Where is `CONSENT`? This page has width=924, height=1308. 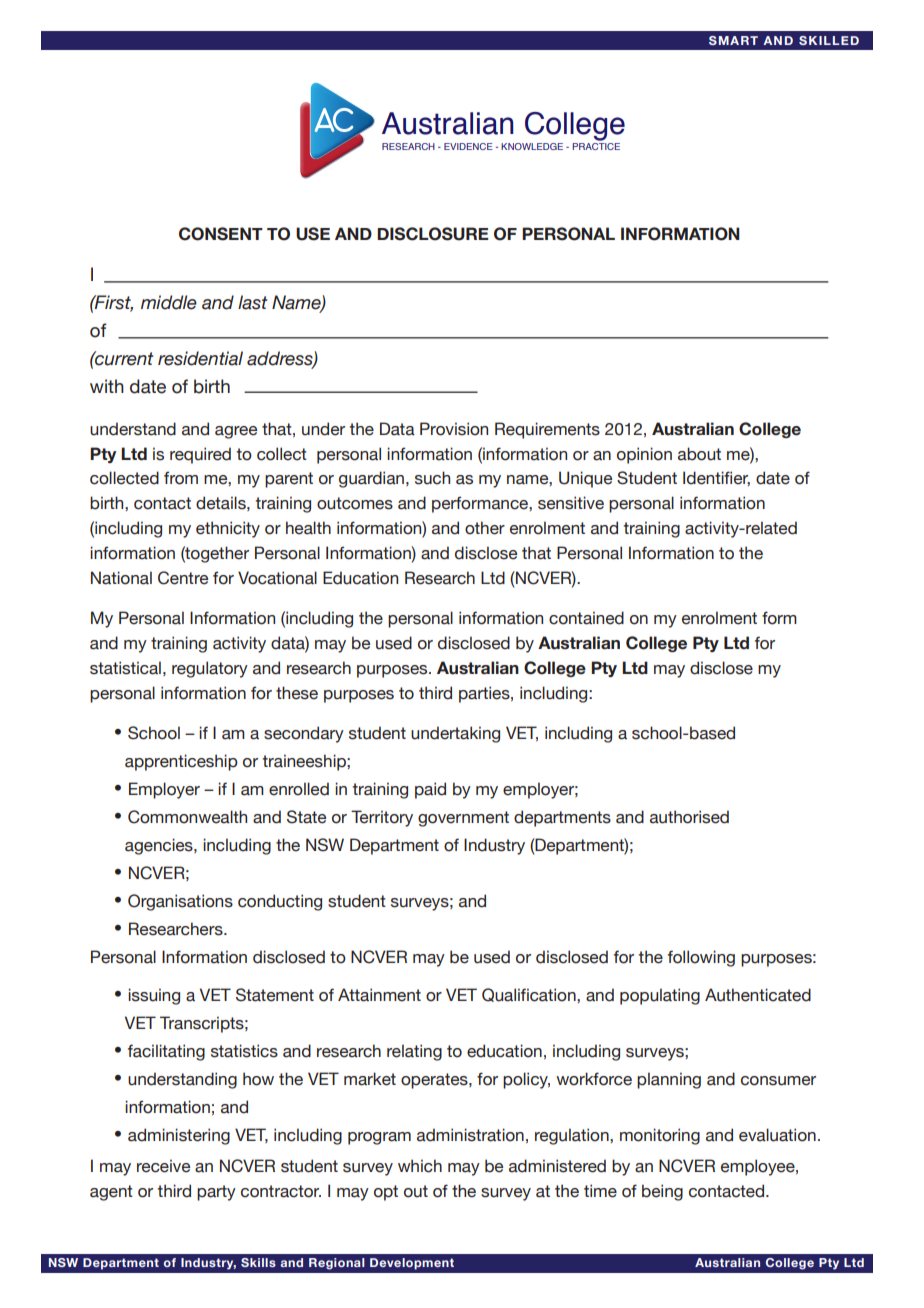 CONSENT is located at coordinates (221, 234).
